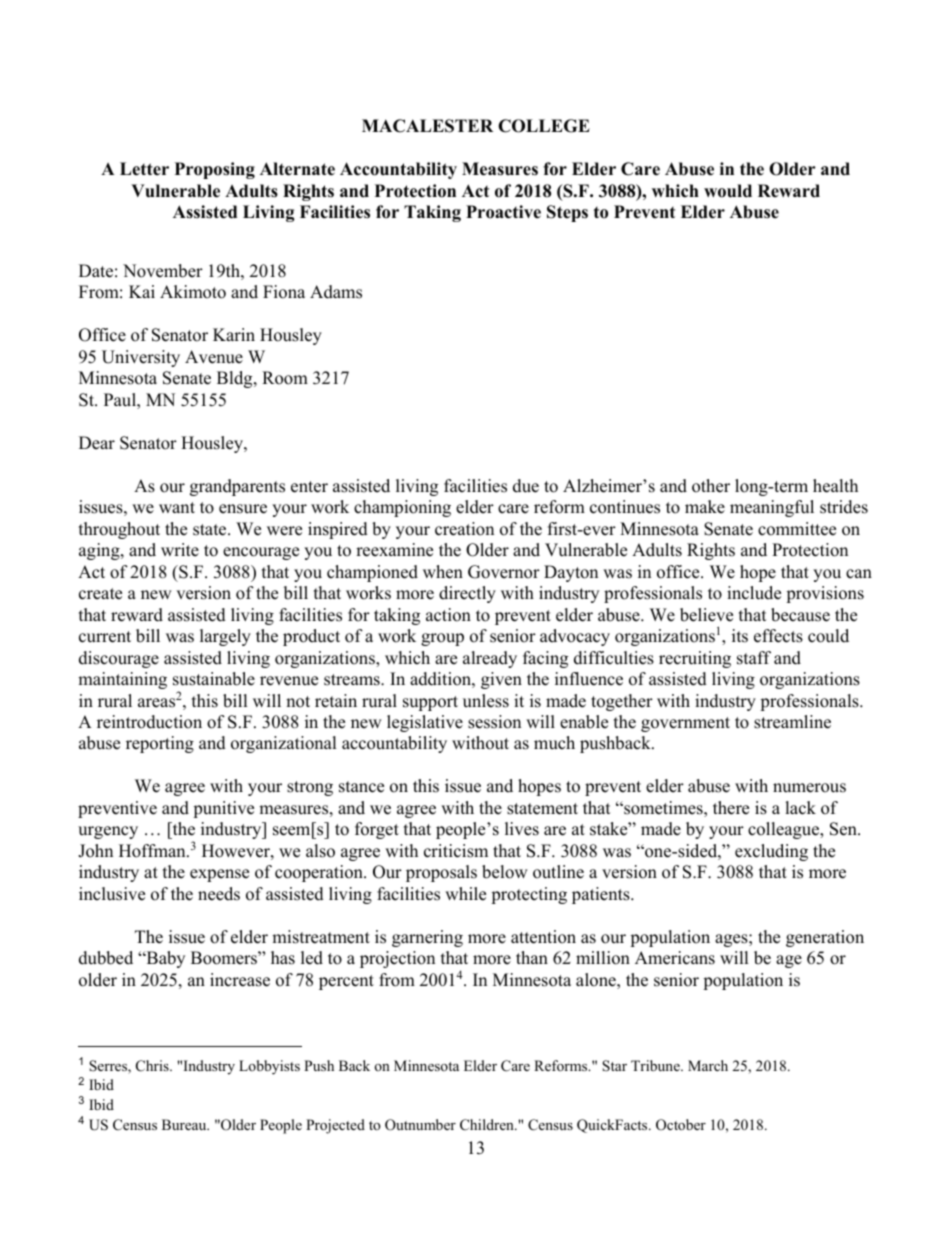 The width and height of the image is (952, 1233). Describe the element at coordinates (711, 486) in the image. I see `other` at that location.
